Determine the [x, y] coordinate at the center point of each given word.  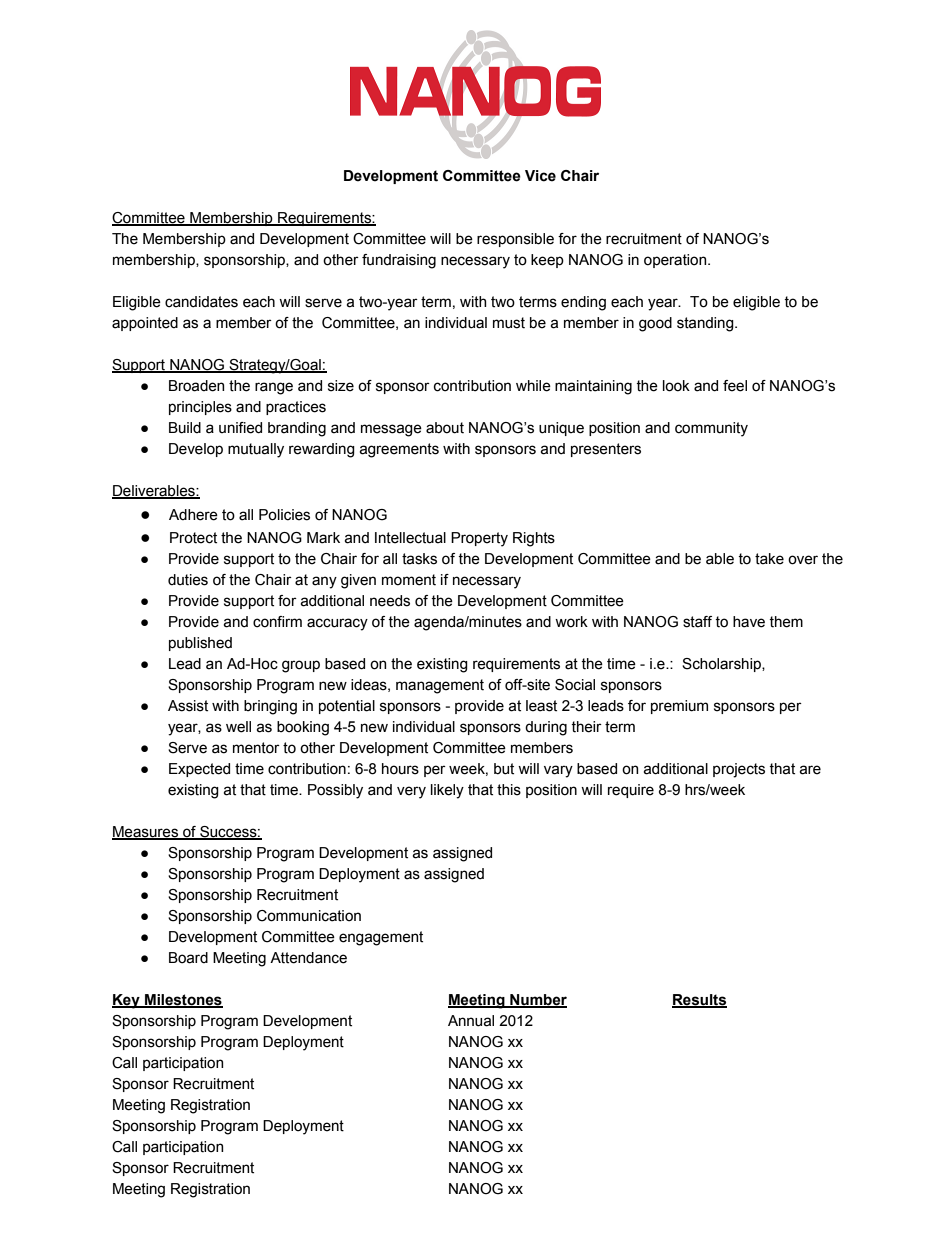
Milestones [183, 1001]
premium [679, 707]
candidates [201, 302]
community [711, 429]
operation [676, 261]
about [445, 428]
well [238, 727]
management [440, 686]
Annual [471, 1021]
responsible [515, 240]
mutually [256, 450]
